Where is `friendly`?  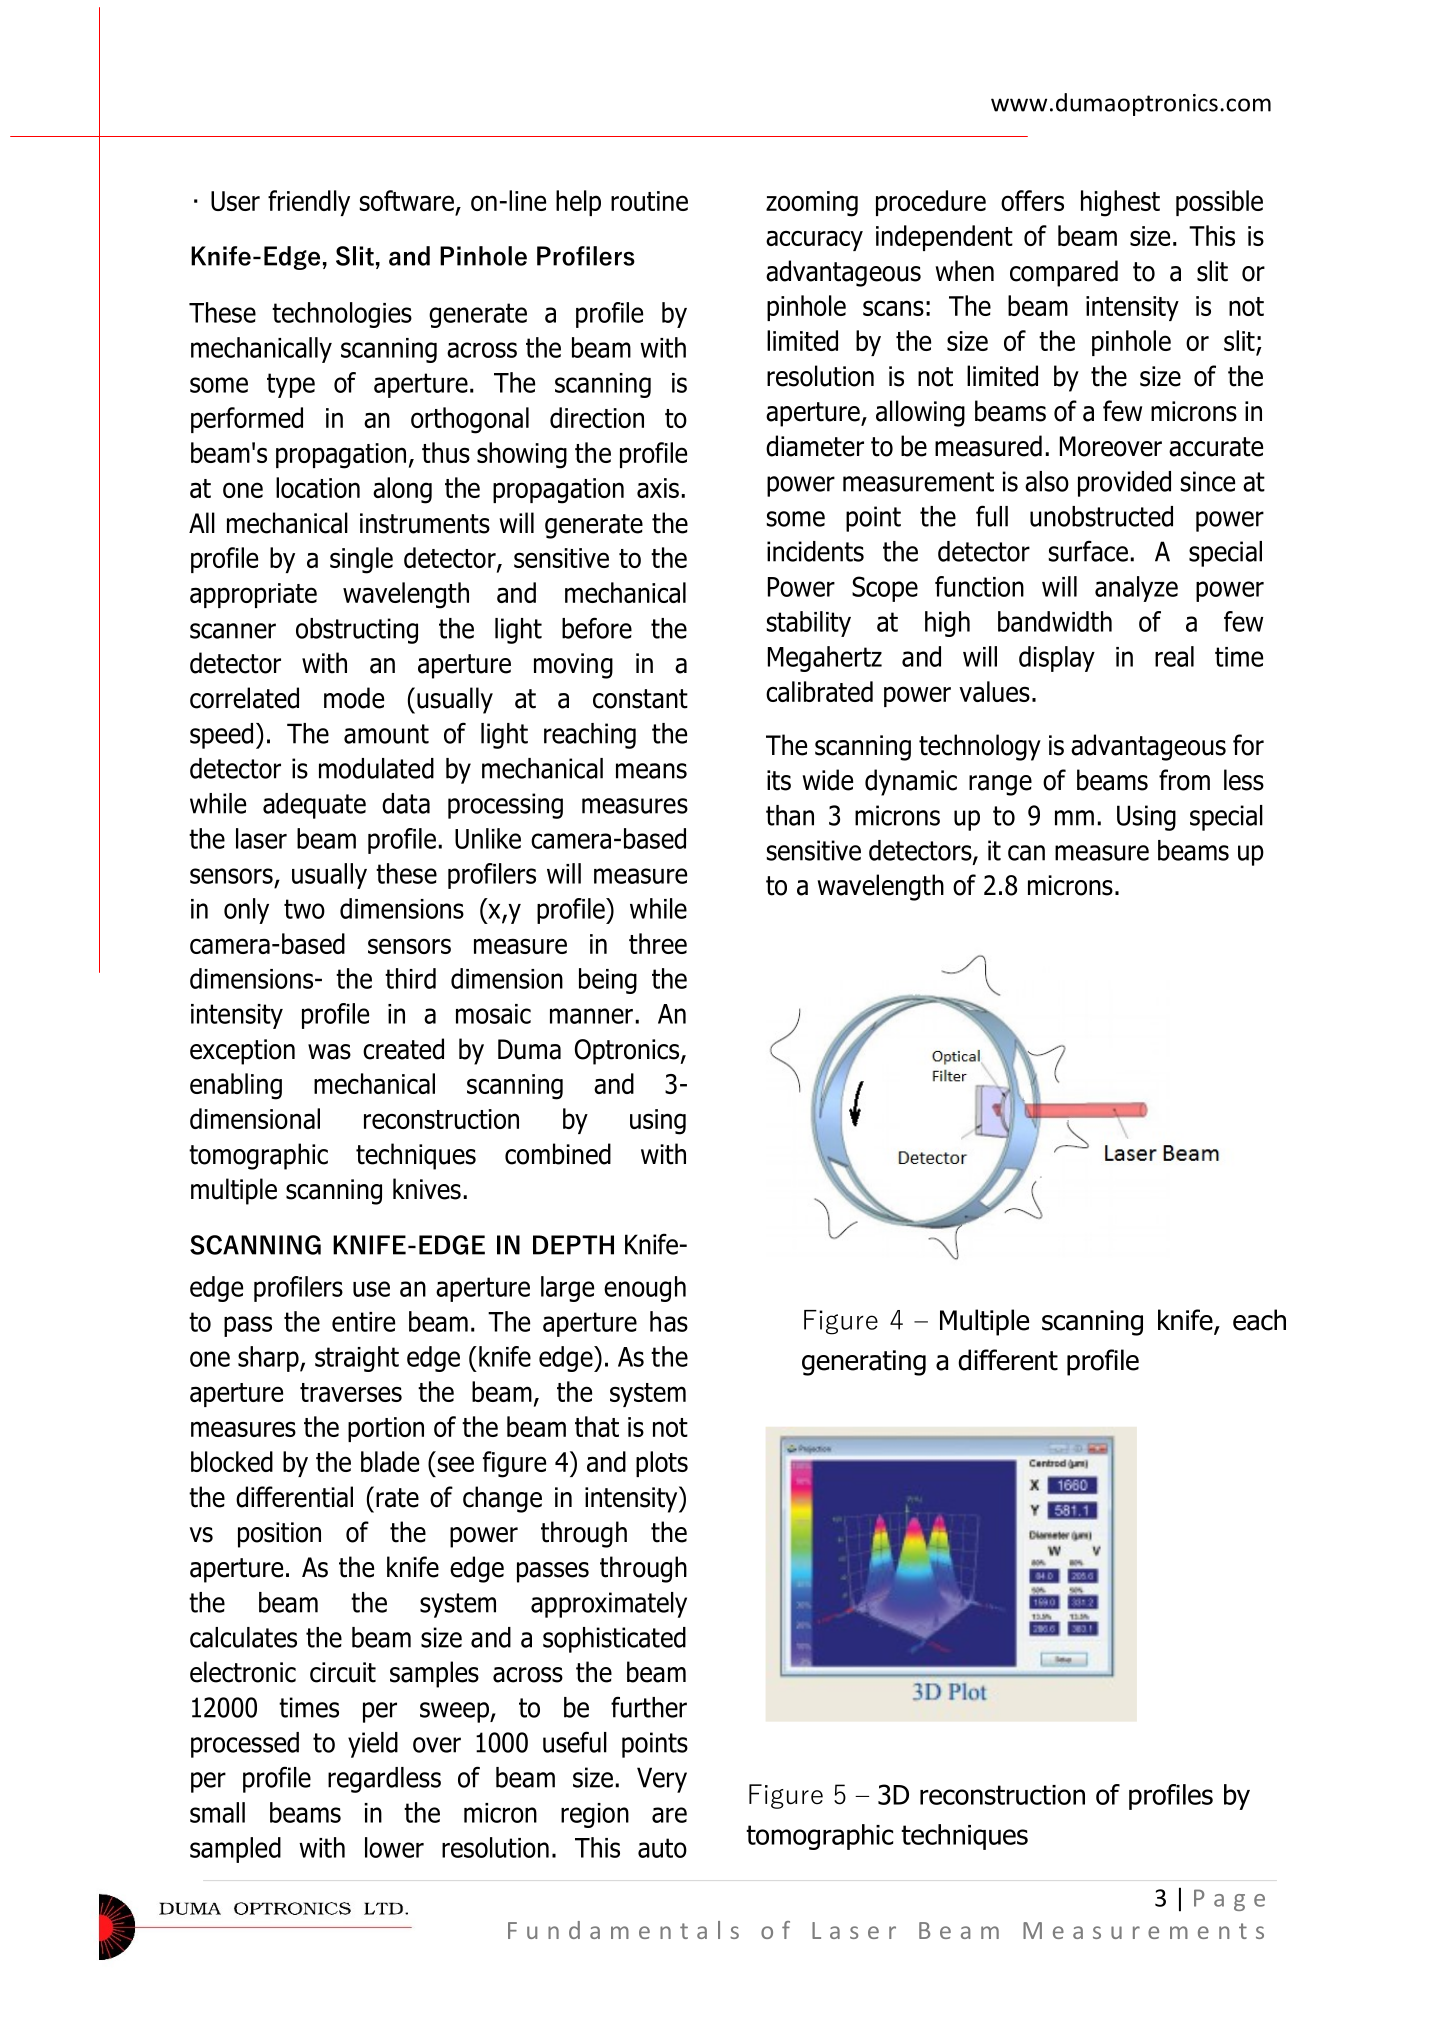 friendly is located at coordinates (309, 203).
